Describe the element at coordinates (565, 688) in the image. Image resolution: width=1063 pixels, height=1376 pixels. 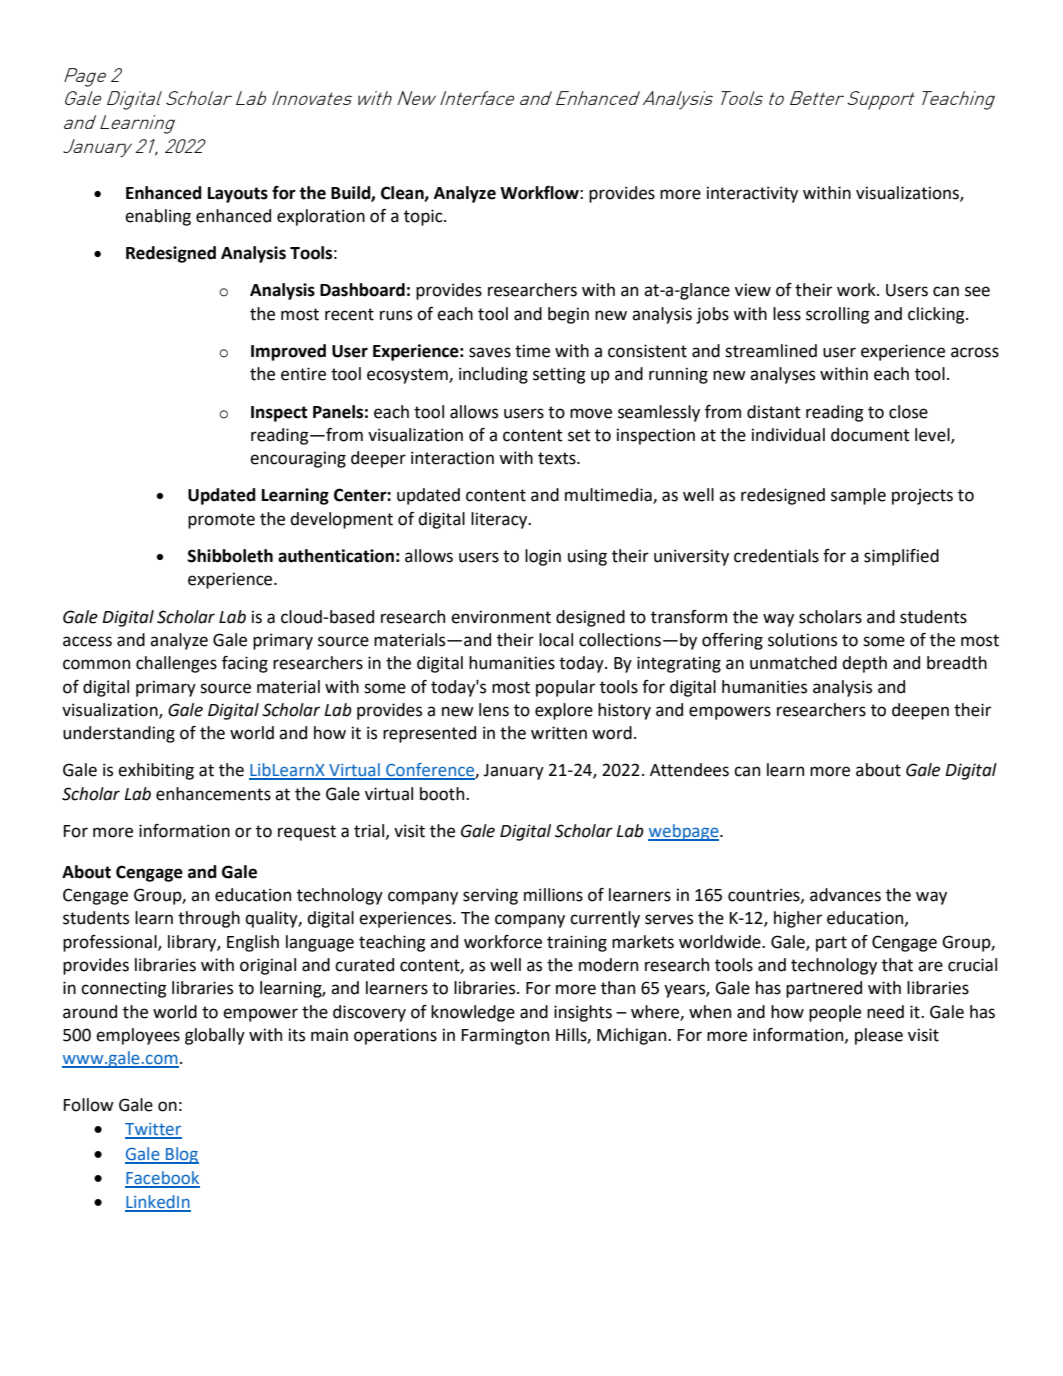
I see `popular` at that location.
